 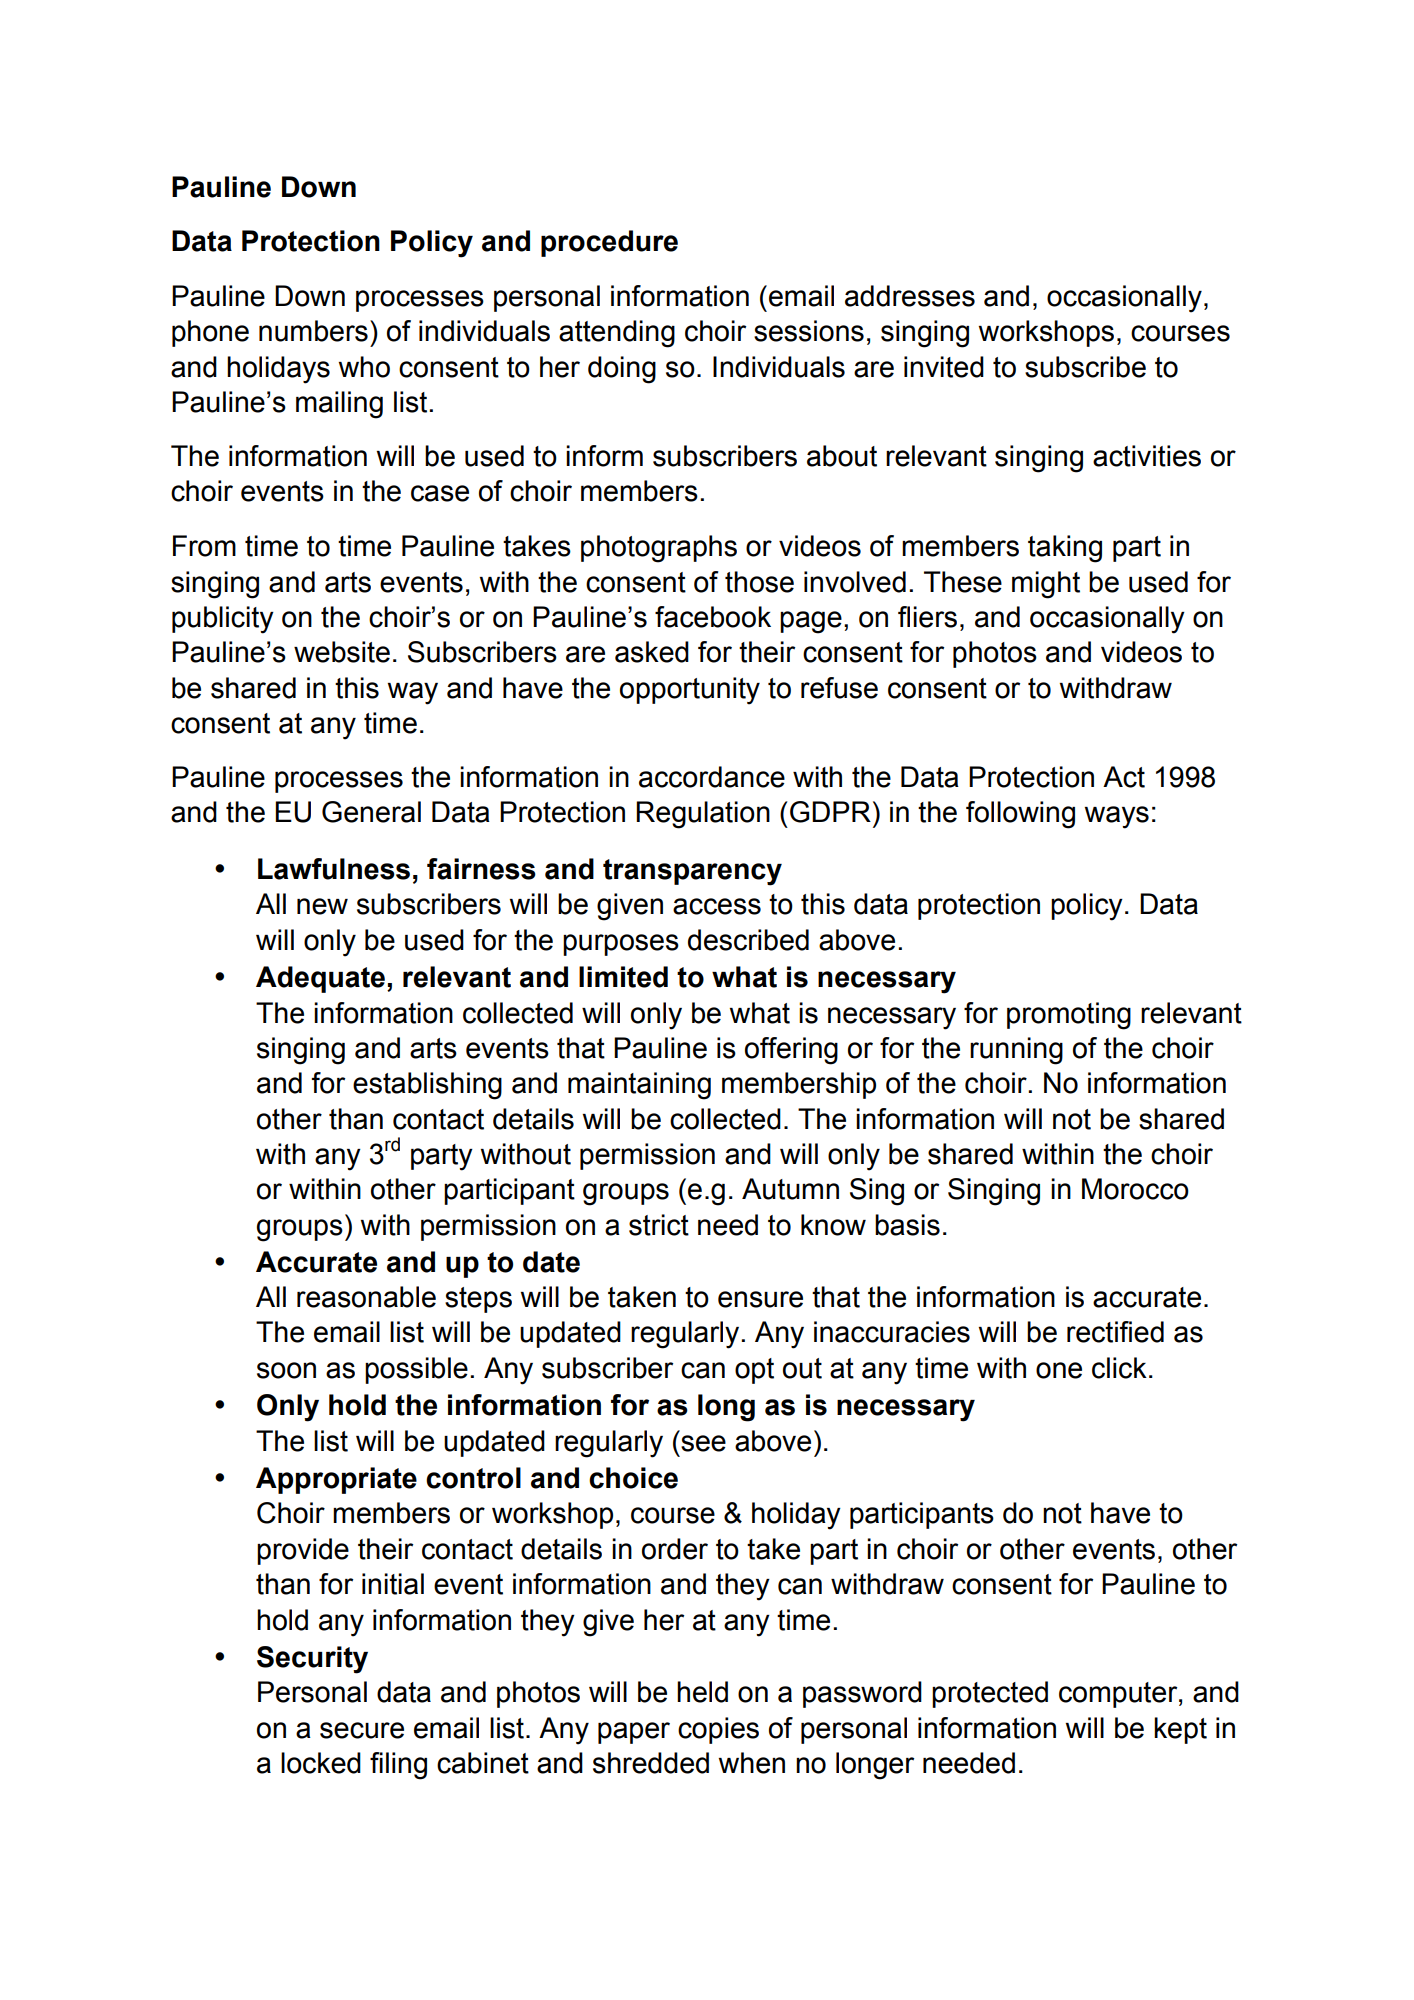 What do you see at coordinates (652, 652) in the document?
I see `asked` at bounding box center [652, 652].
